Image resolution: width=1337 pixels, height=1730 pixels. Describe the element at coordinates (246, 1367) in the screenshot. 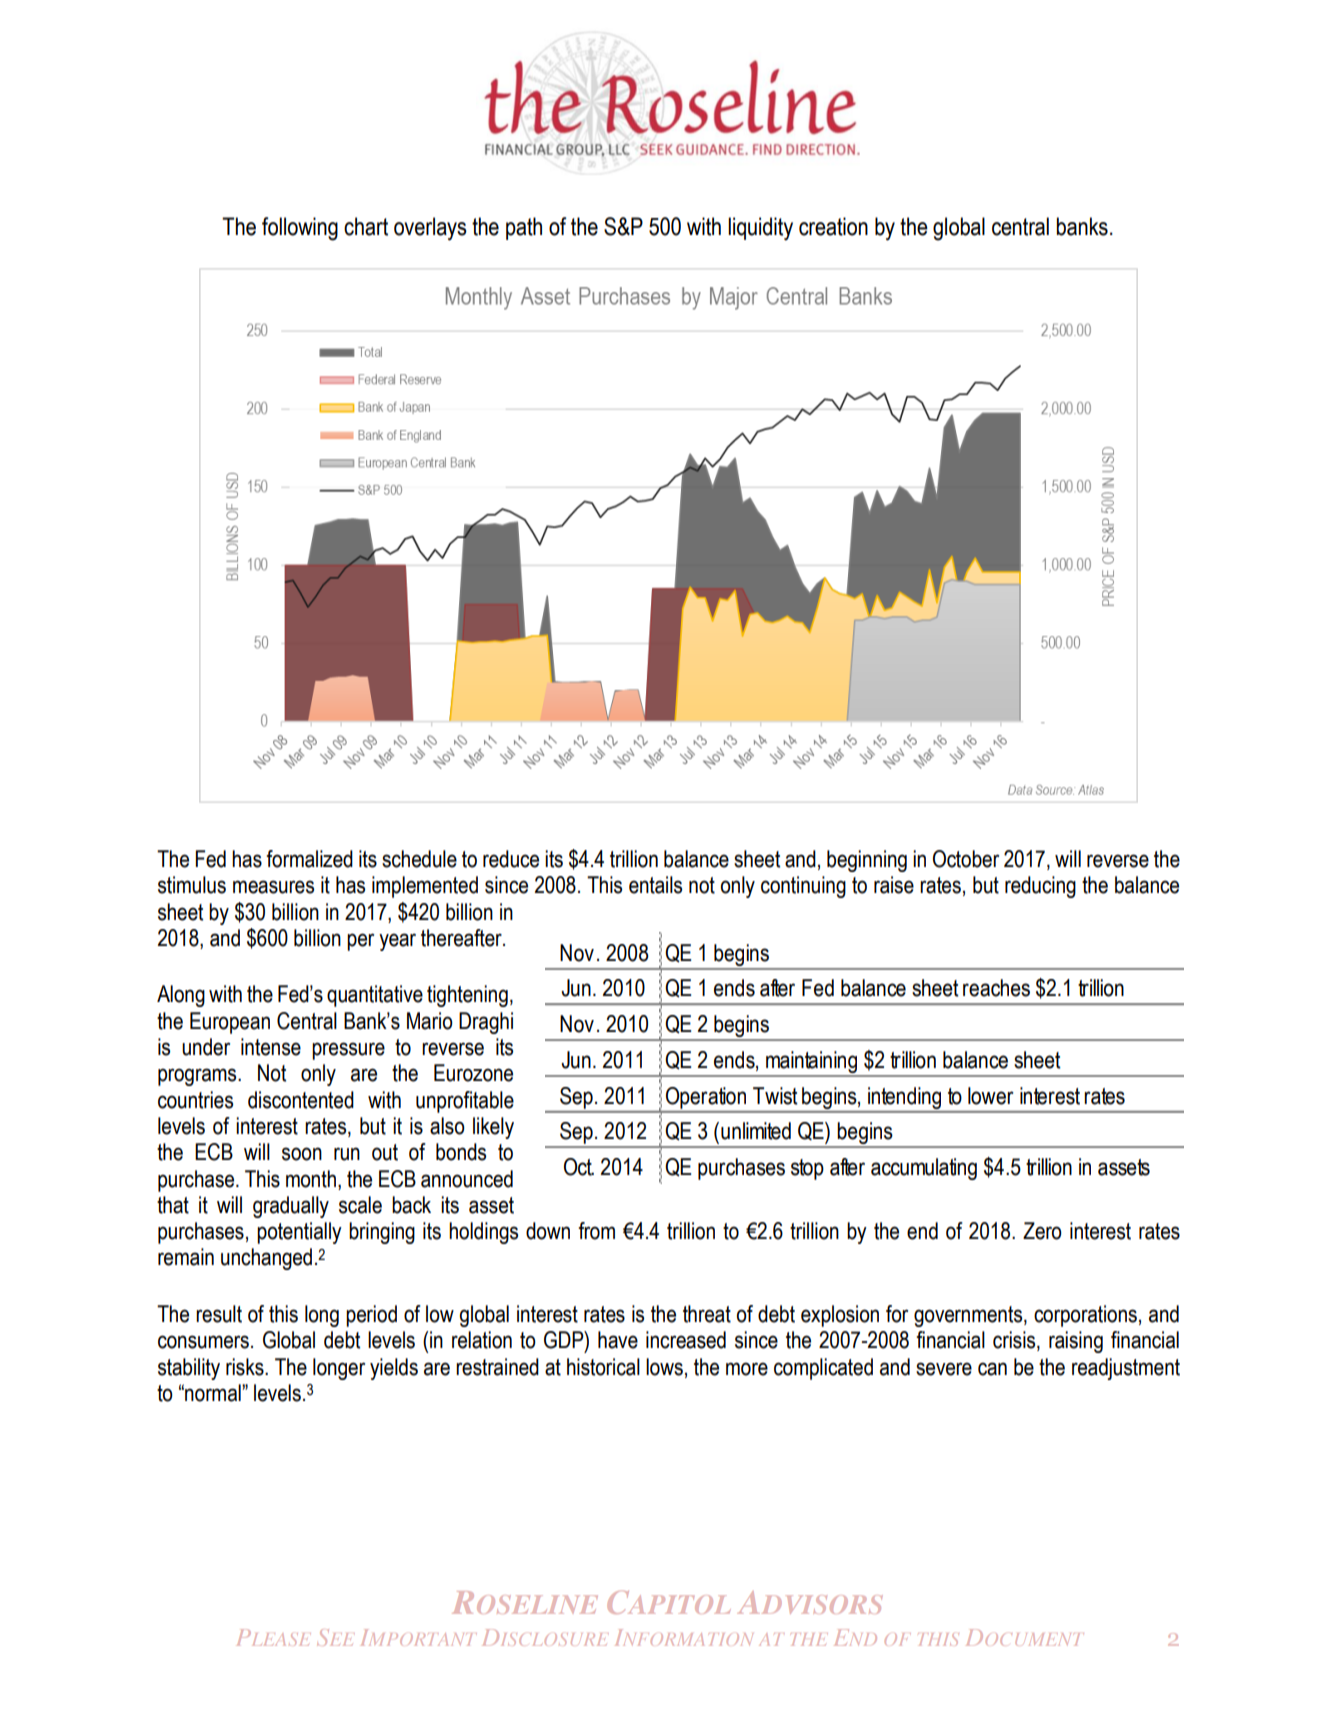

I see `risks` at that location.
